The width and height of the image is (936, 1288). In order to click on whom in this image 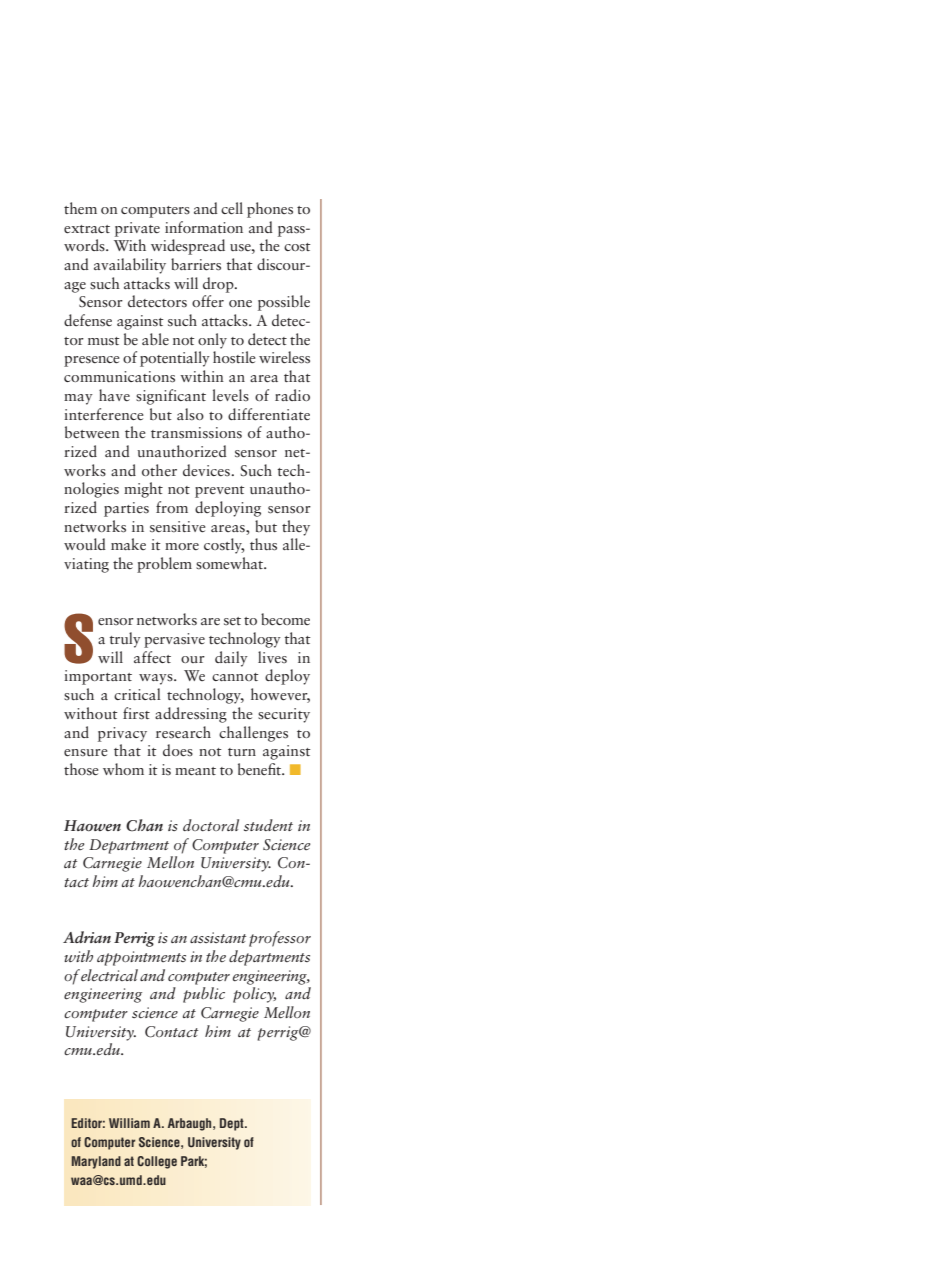, I will do `click(123, 769)`.
